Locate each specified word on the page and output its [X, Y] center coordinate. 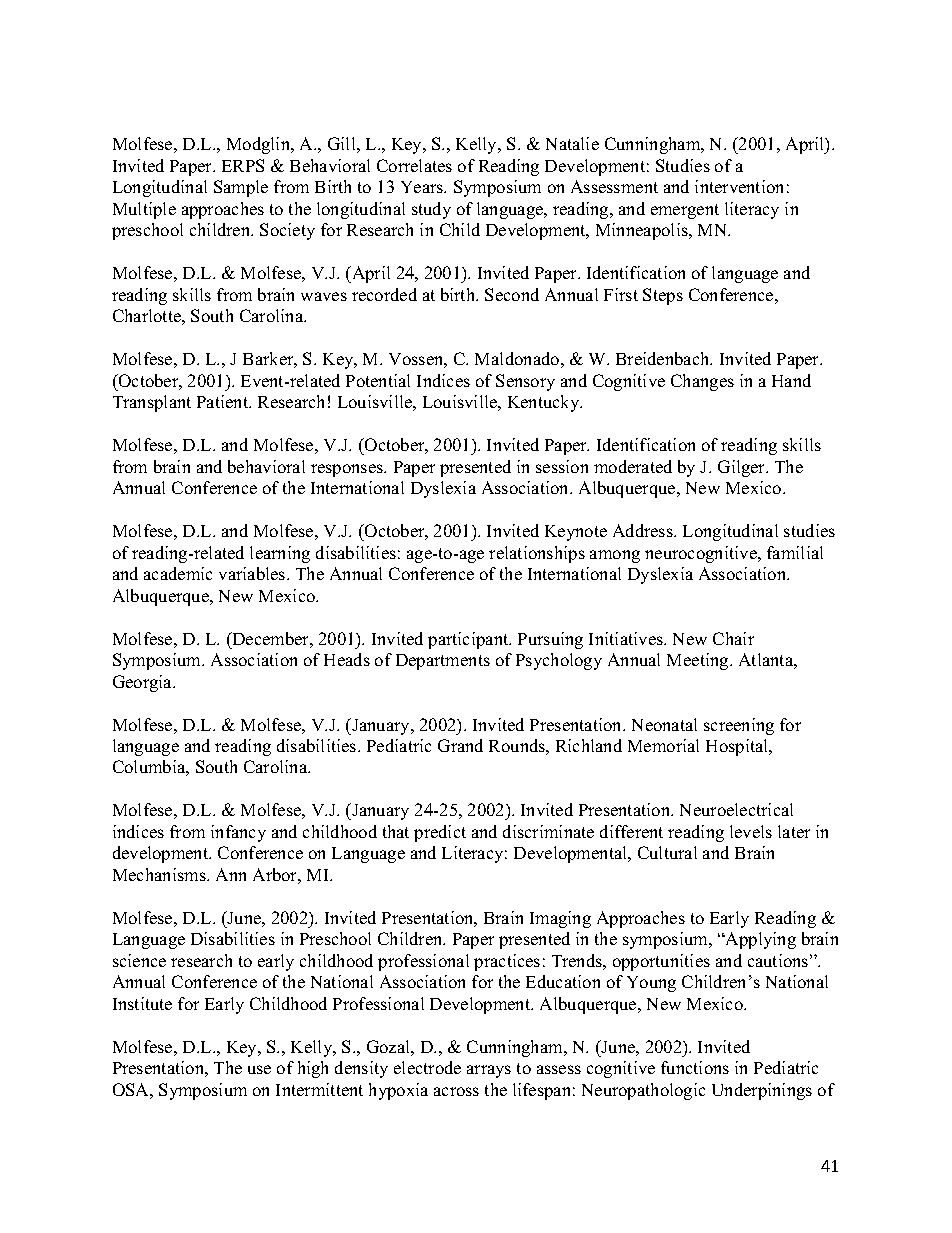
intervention [739, 186]
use [259, 1069]
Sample [241, 188]
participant [469, 640]
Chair [733, 638]
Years [423, 187]
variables [253, 573]
